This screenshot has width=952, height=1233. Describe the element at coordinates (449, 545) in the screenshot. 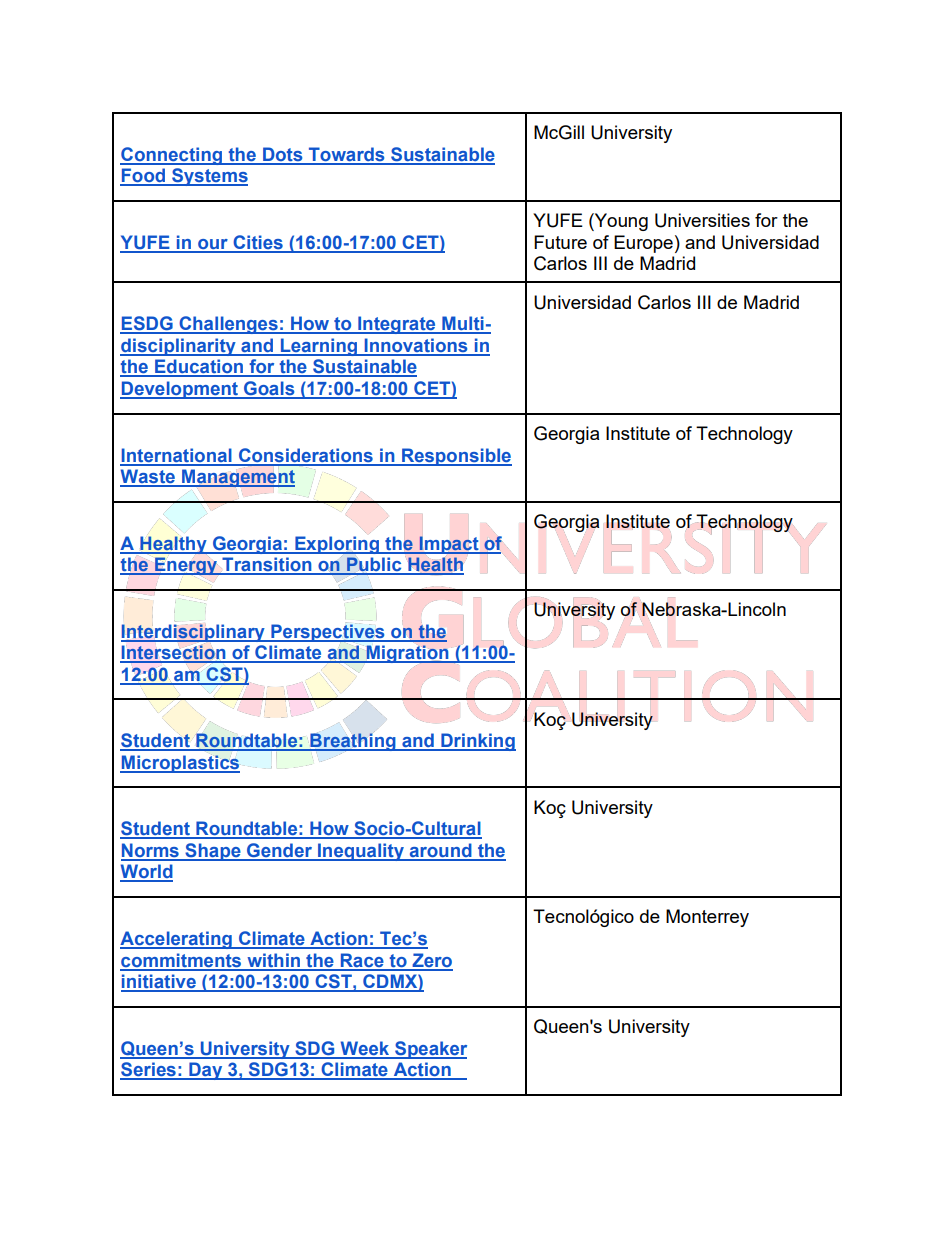

I see `Impact` at that location.
